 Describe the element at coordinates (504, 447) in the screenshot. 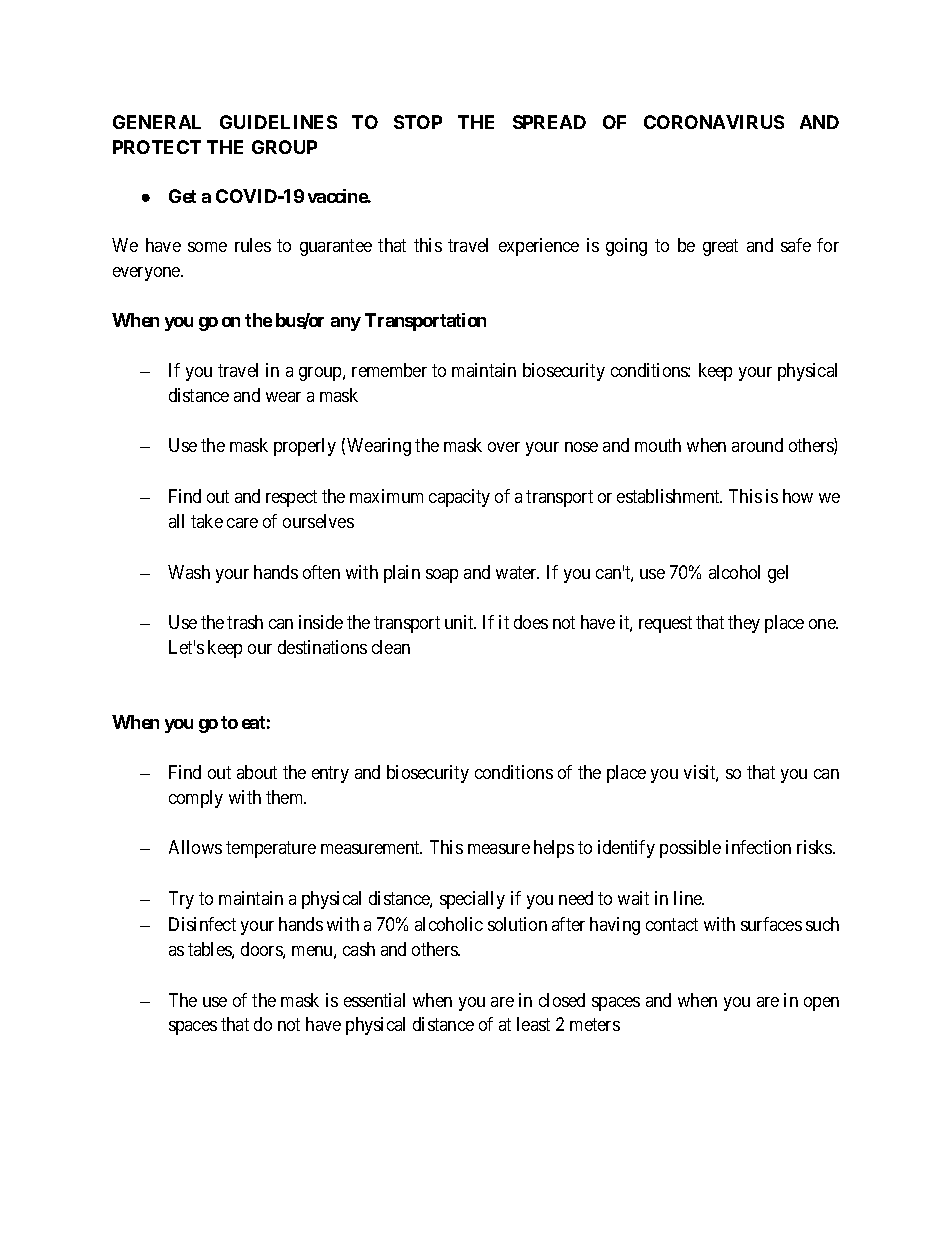

I see `over` at that location.
